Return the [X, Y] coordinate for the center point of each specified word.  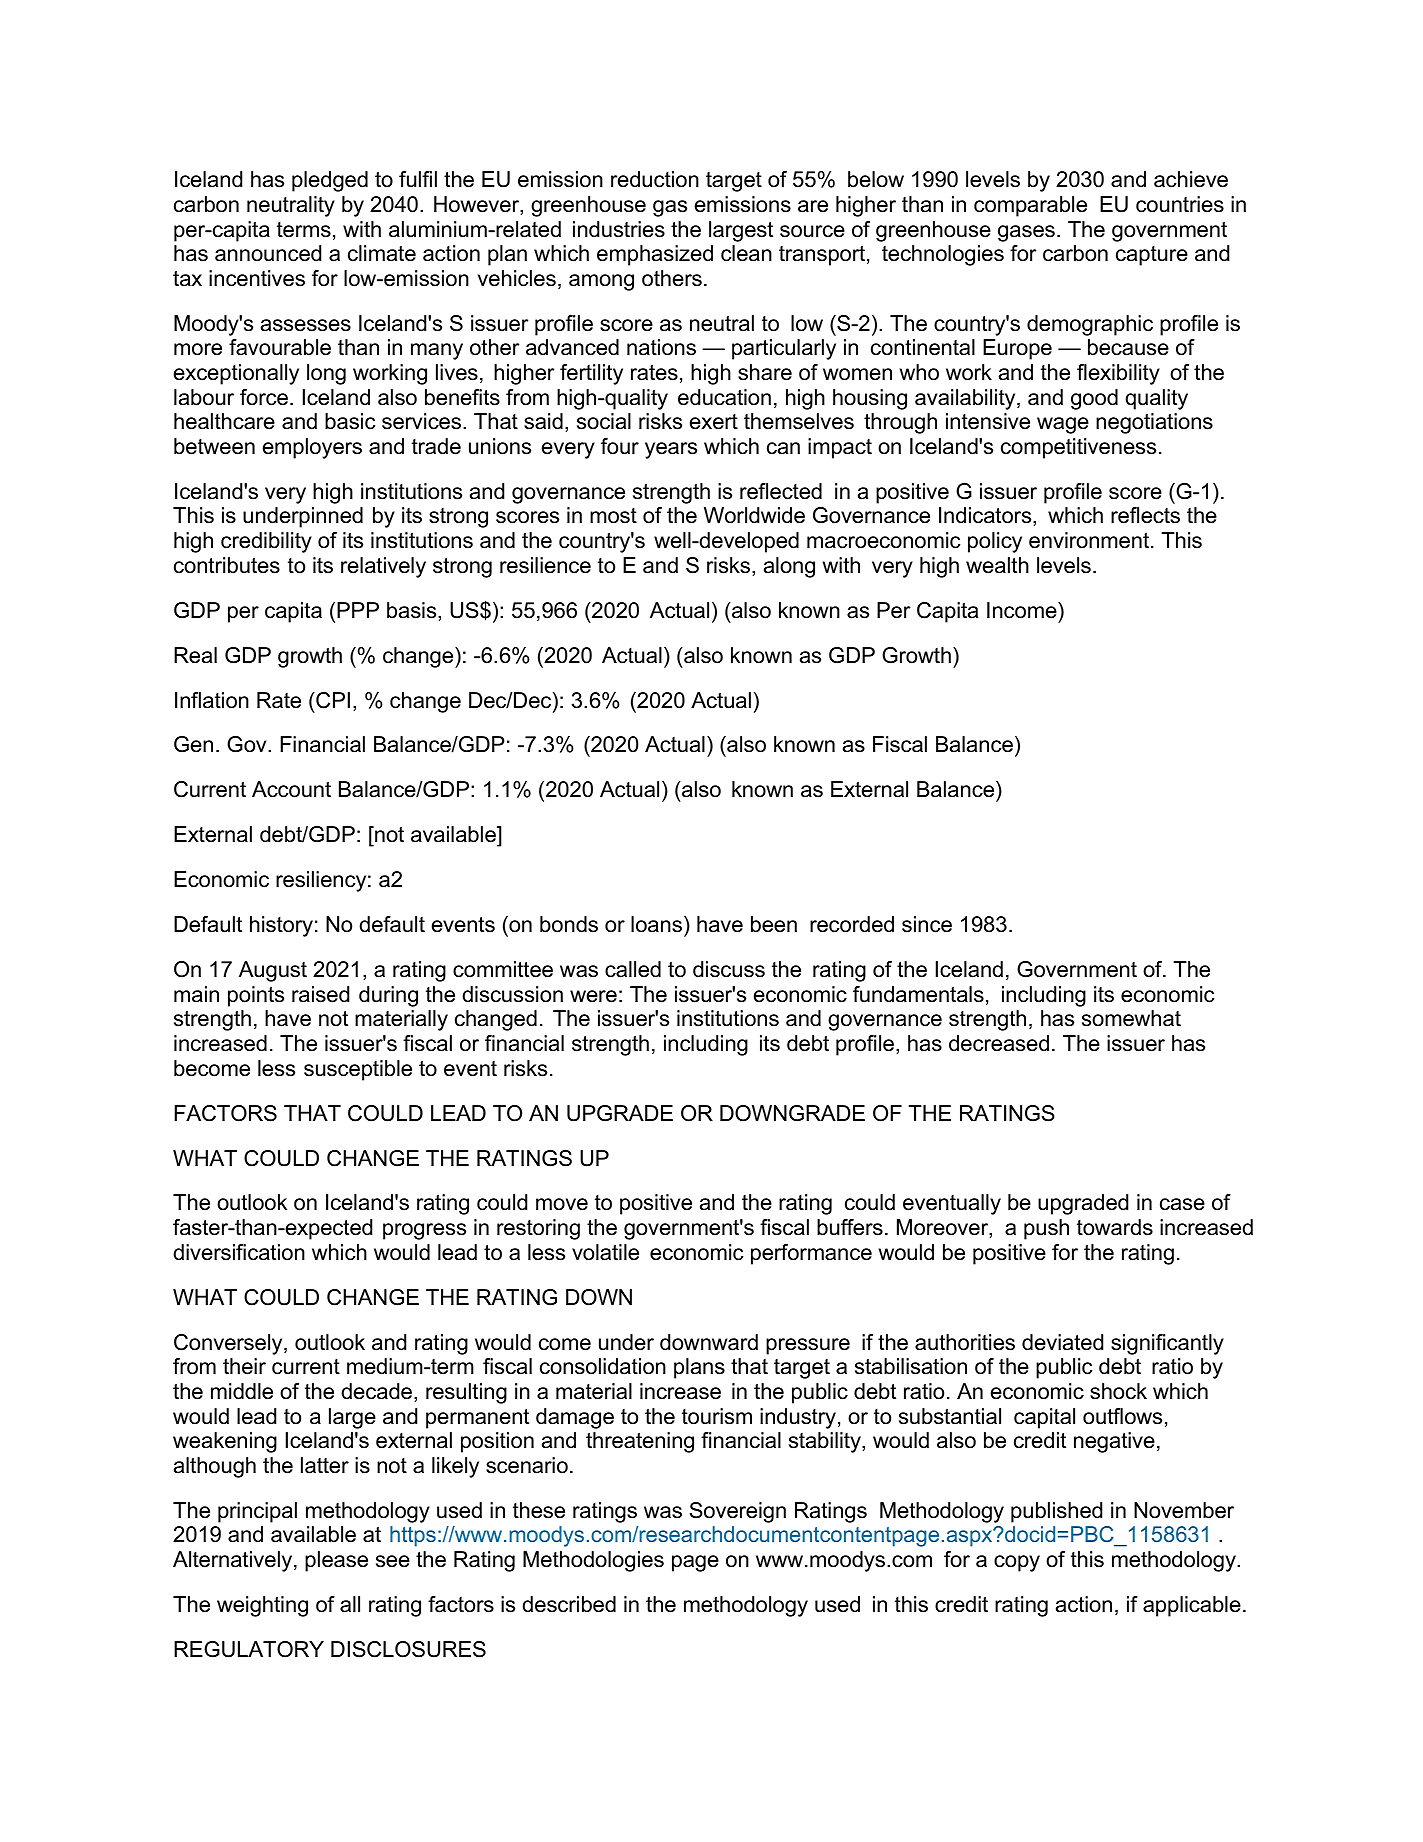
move [562, 1204]
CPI [332, 700]
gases [1026, 233]
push [1046, 1229]
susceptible [358, 1070]
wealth [997, 565]
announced [268, 253]
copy [1017, 1563]
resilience [545, 565]
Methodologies [593, 1561]
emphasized [655, 255]
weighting [262, 1606]
